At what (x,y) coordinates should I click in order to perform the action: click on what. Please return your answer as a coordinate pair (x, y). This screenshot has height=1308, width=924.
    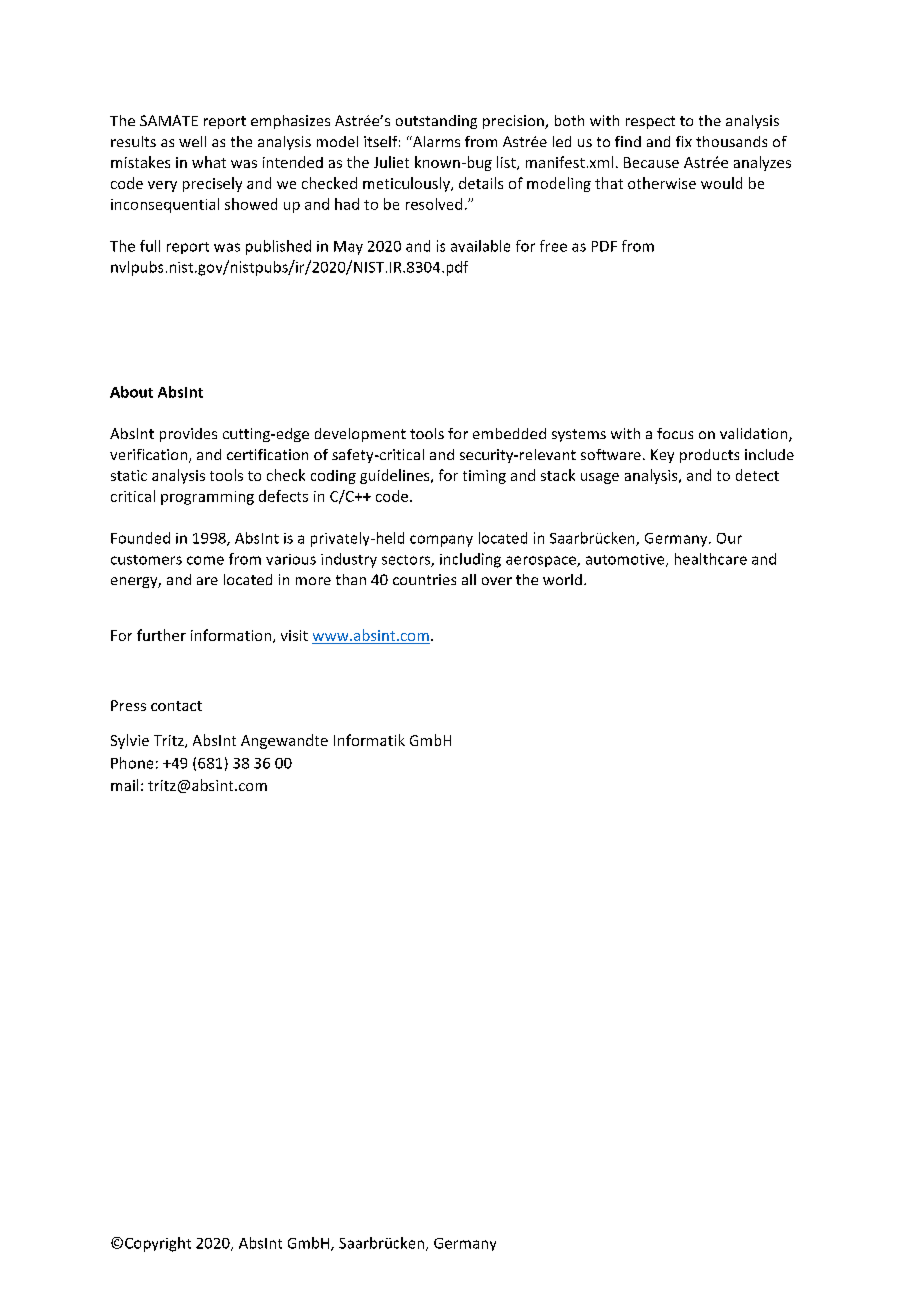
    Looking at the image, I should click on (209, 162).
